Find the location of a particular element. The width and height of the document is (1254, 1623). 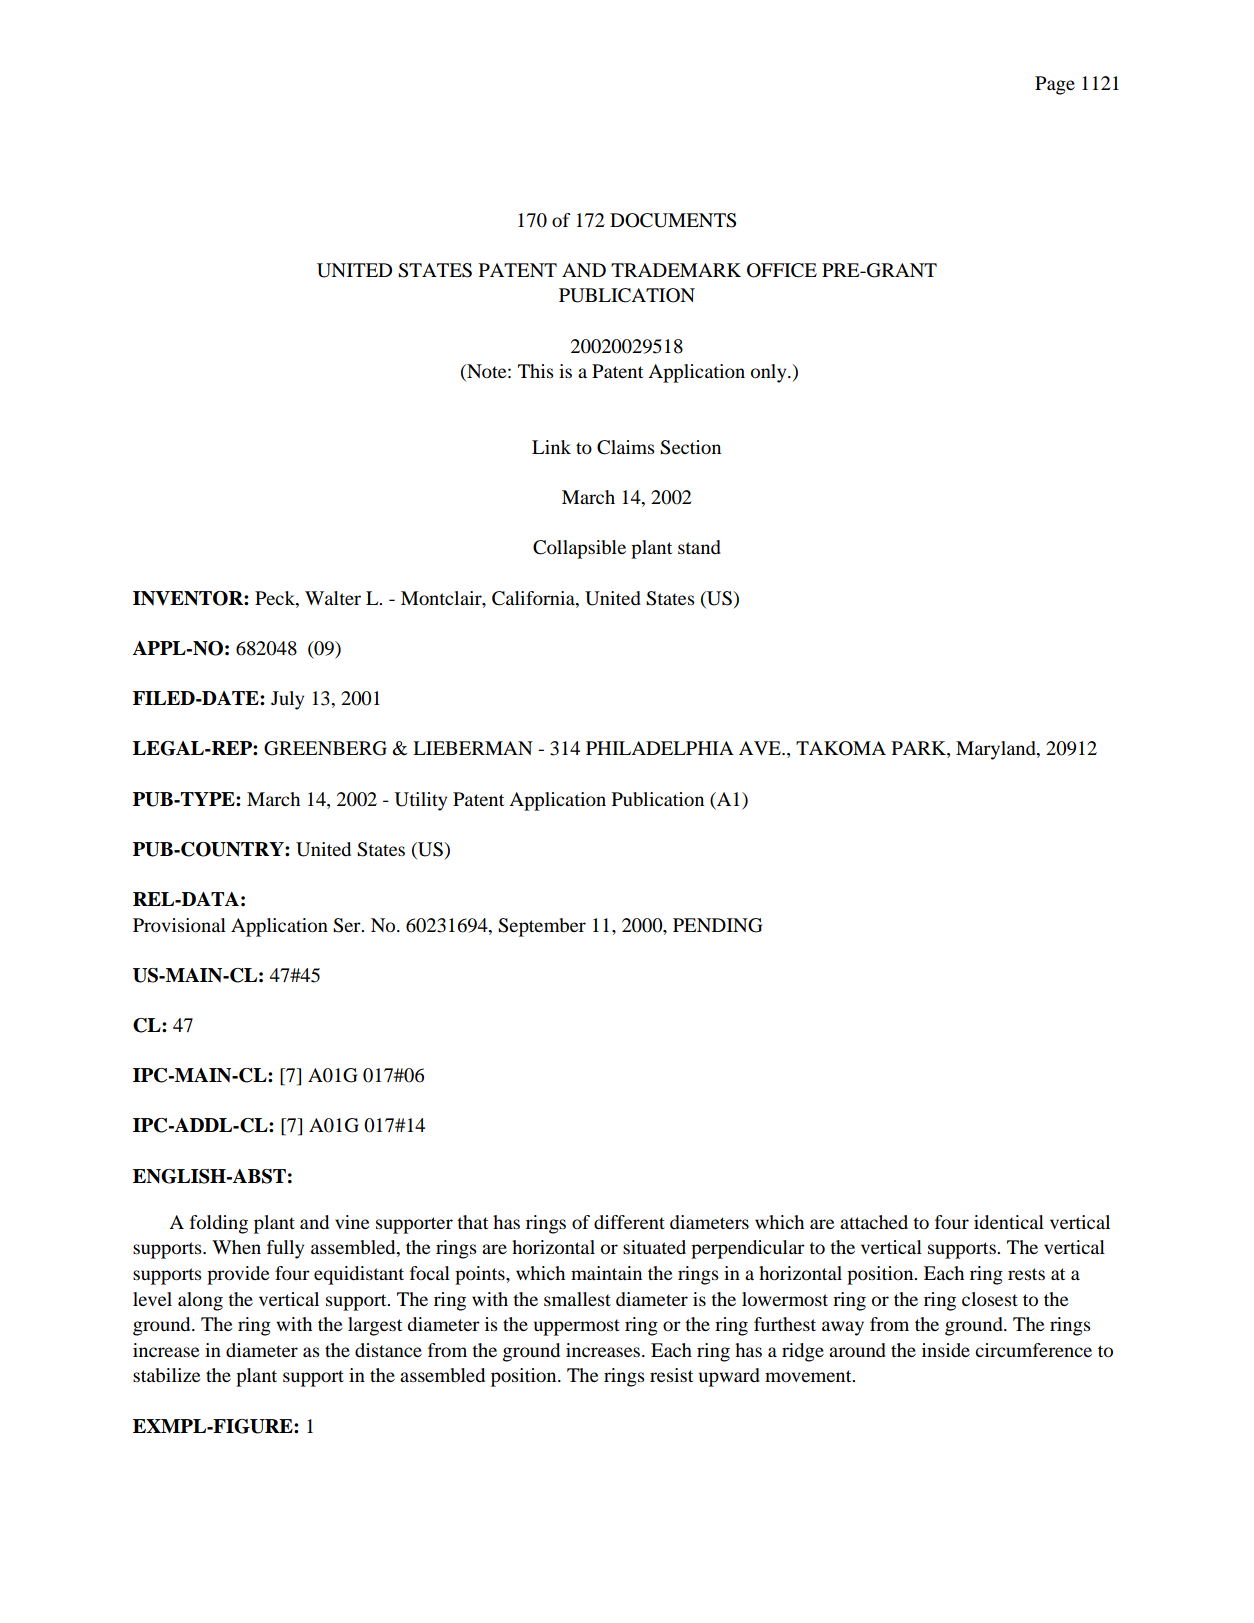

along is located at coordinates (200, 1301).
